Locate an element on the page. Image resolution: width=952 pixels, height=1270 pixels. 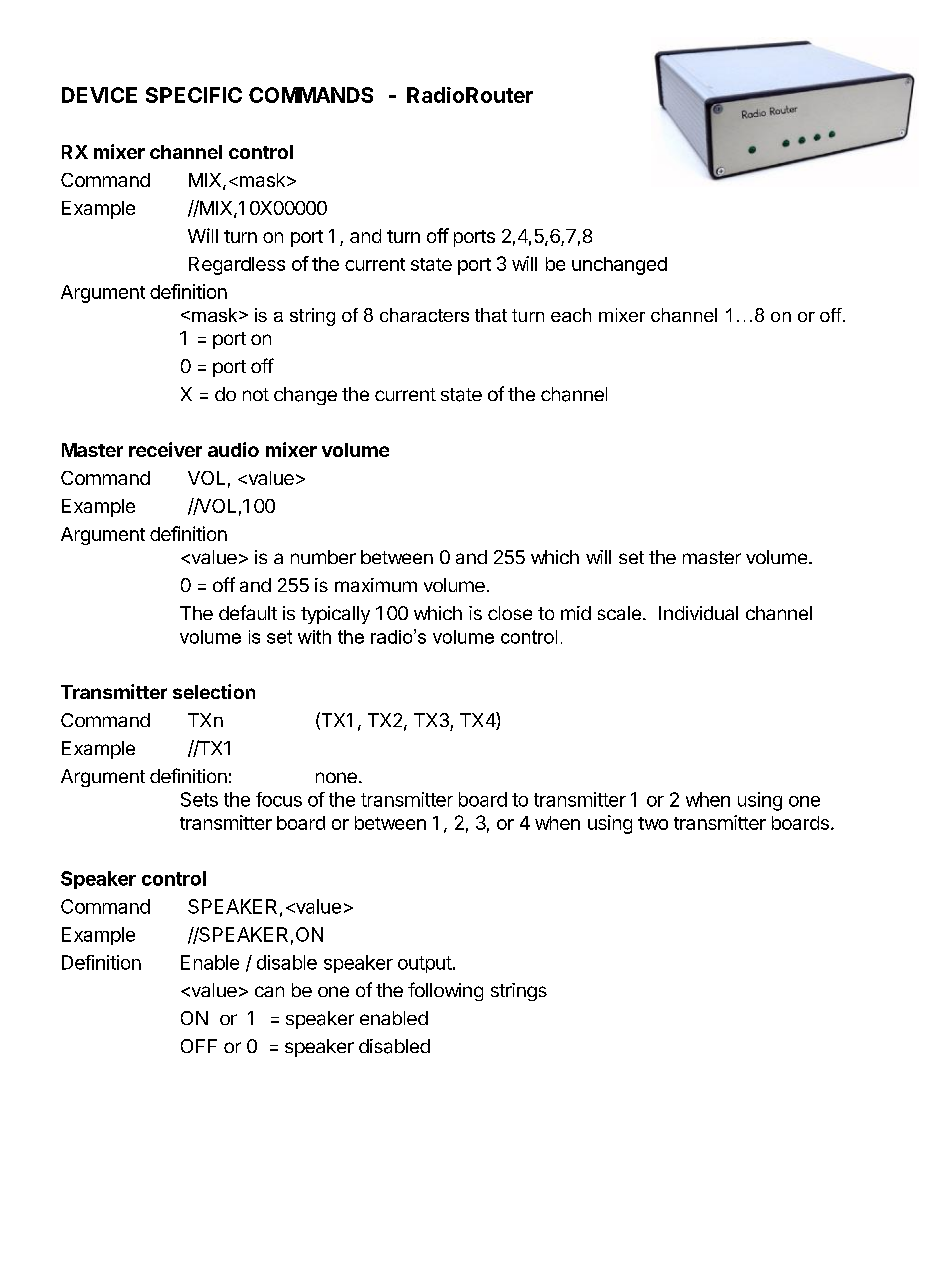
with is located at coordinates (314, 637).
